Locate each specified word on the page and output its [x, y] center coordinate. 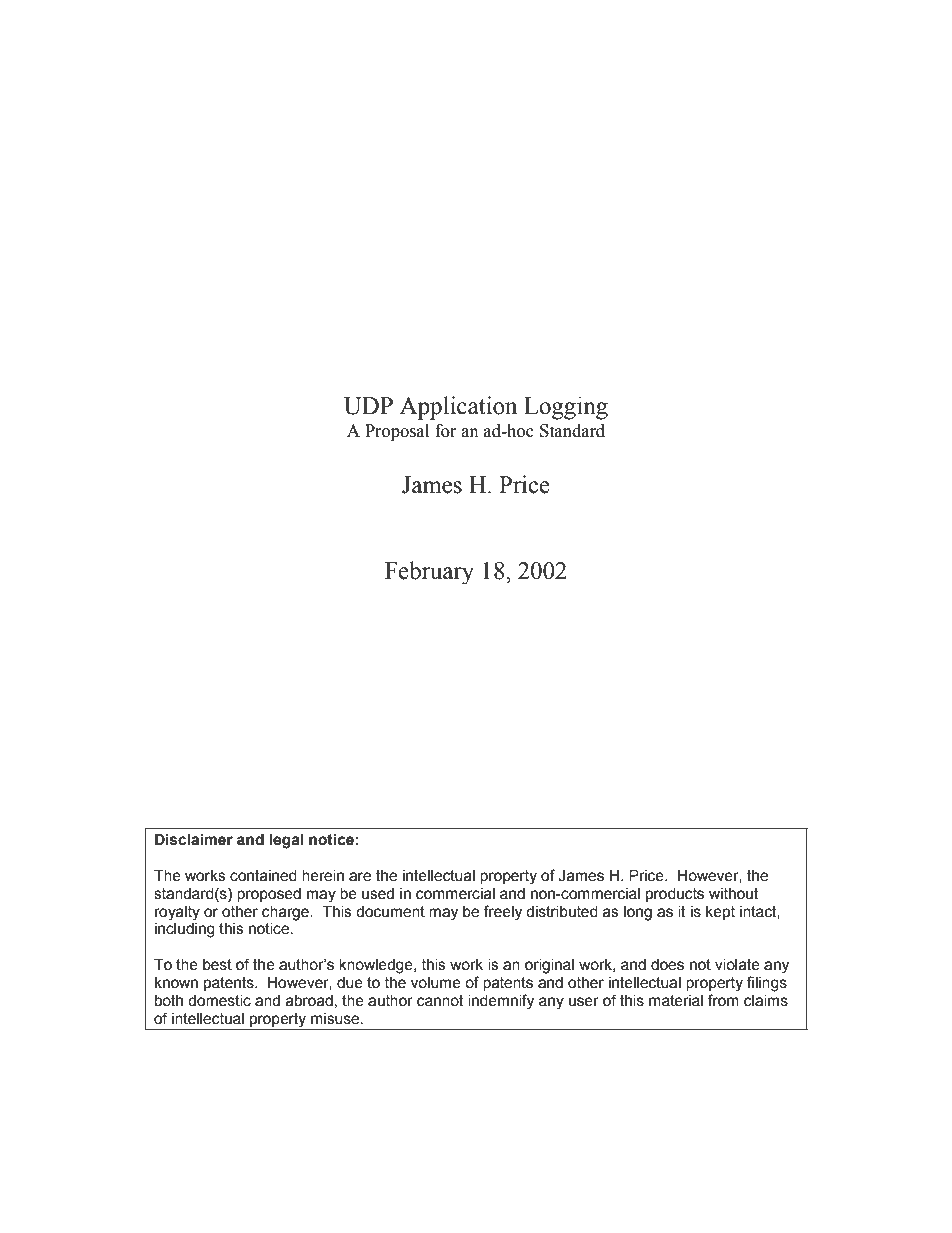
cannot [440, 1001]
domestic [219, 1001]
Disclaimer [194, 840]
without [734, 894]
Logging [566, 408]
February [429, 573]
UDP [368, 406]
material [676, 1001]
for [446, 431]
